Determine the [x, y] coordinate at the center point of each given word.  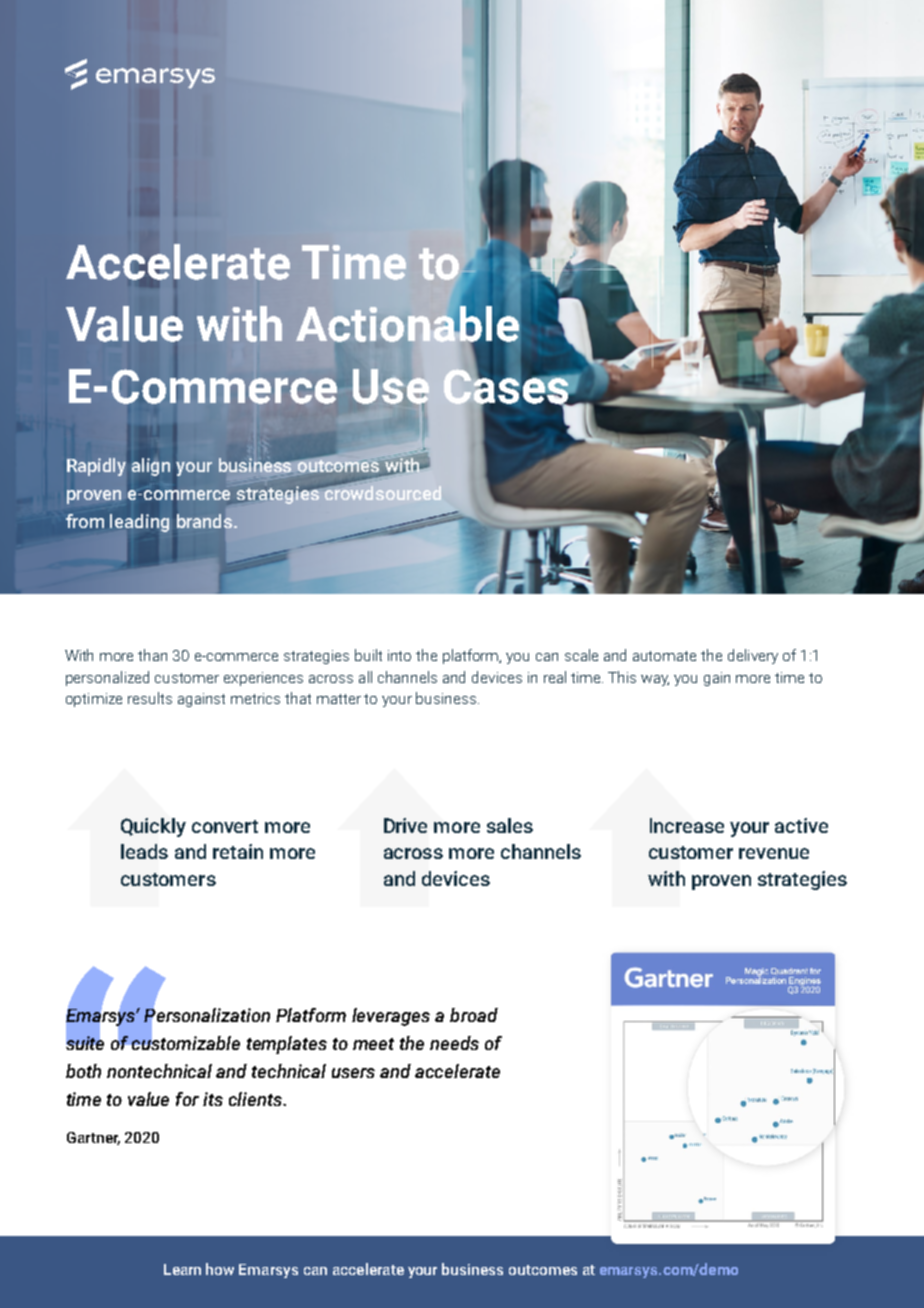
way [655, 680]
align [151, 467]
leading [139, 523]
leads [144, 851]
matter [339, 699]
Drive [405, 825]
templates [287, 1045]
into [399, 655]
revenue [774, 853]
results [150, 698]
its [213, 1099]
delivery [753, 656]
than [152, 655]
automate [664, 656]
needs [454, 1043]
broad [474, 1015]
